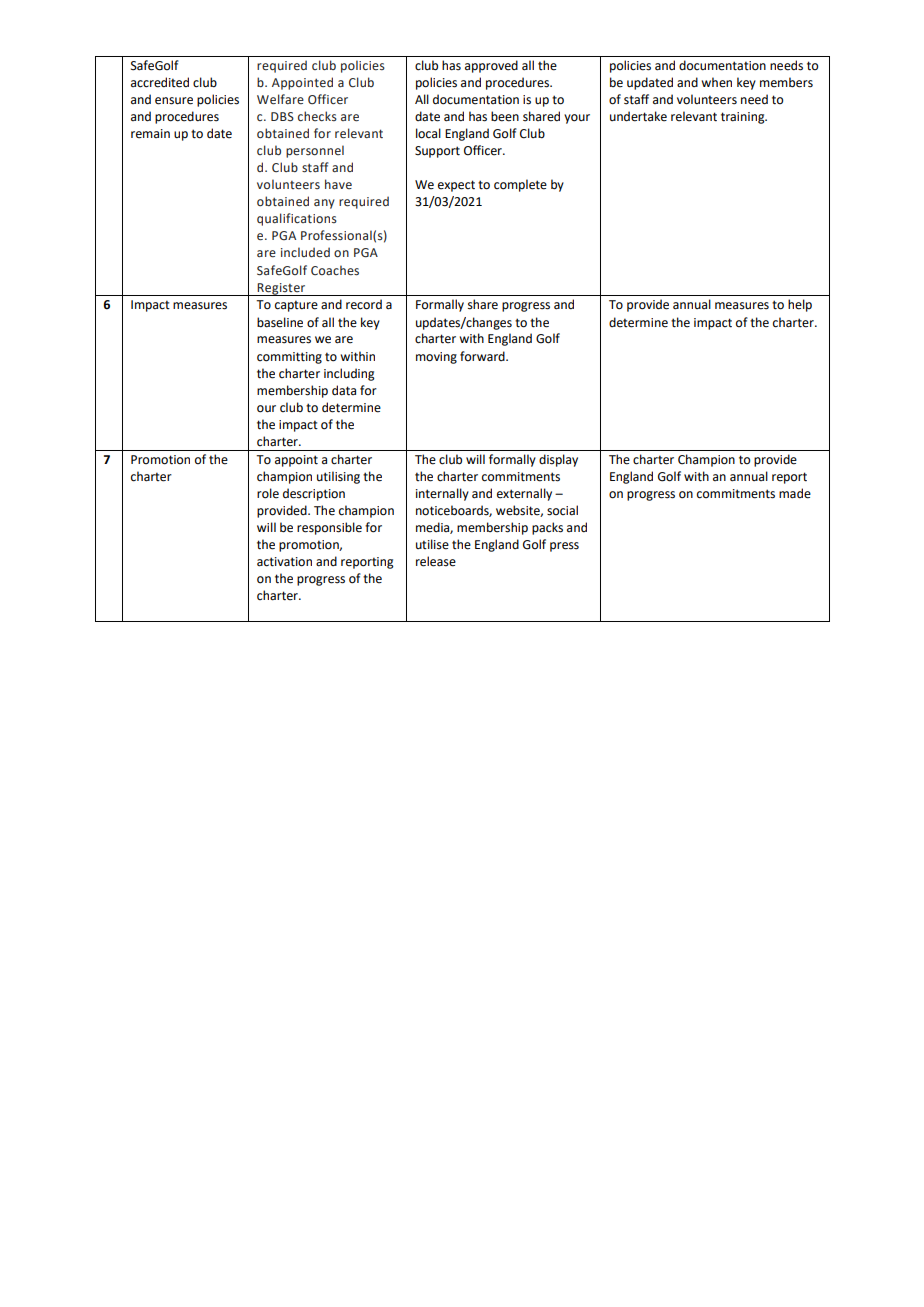 The image size is (924, 1307). I want to click on help, so click(800, 305).
